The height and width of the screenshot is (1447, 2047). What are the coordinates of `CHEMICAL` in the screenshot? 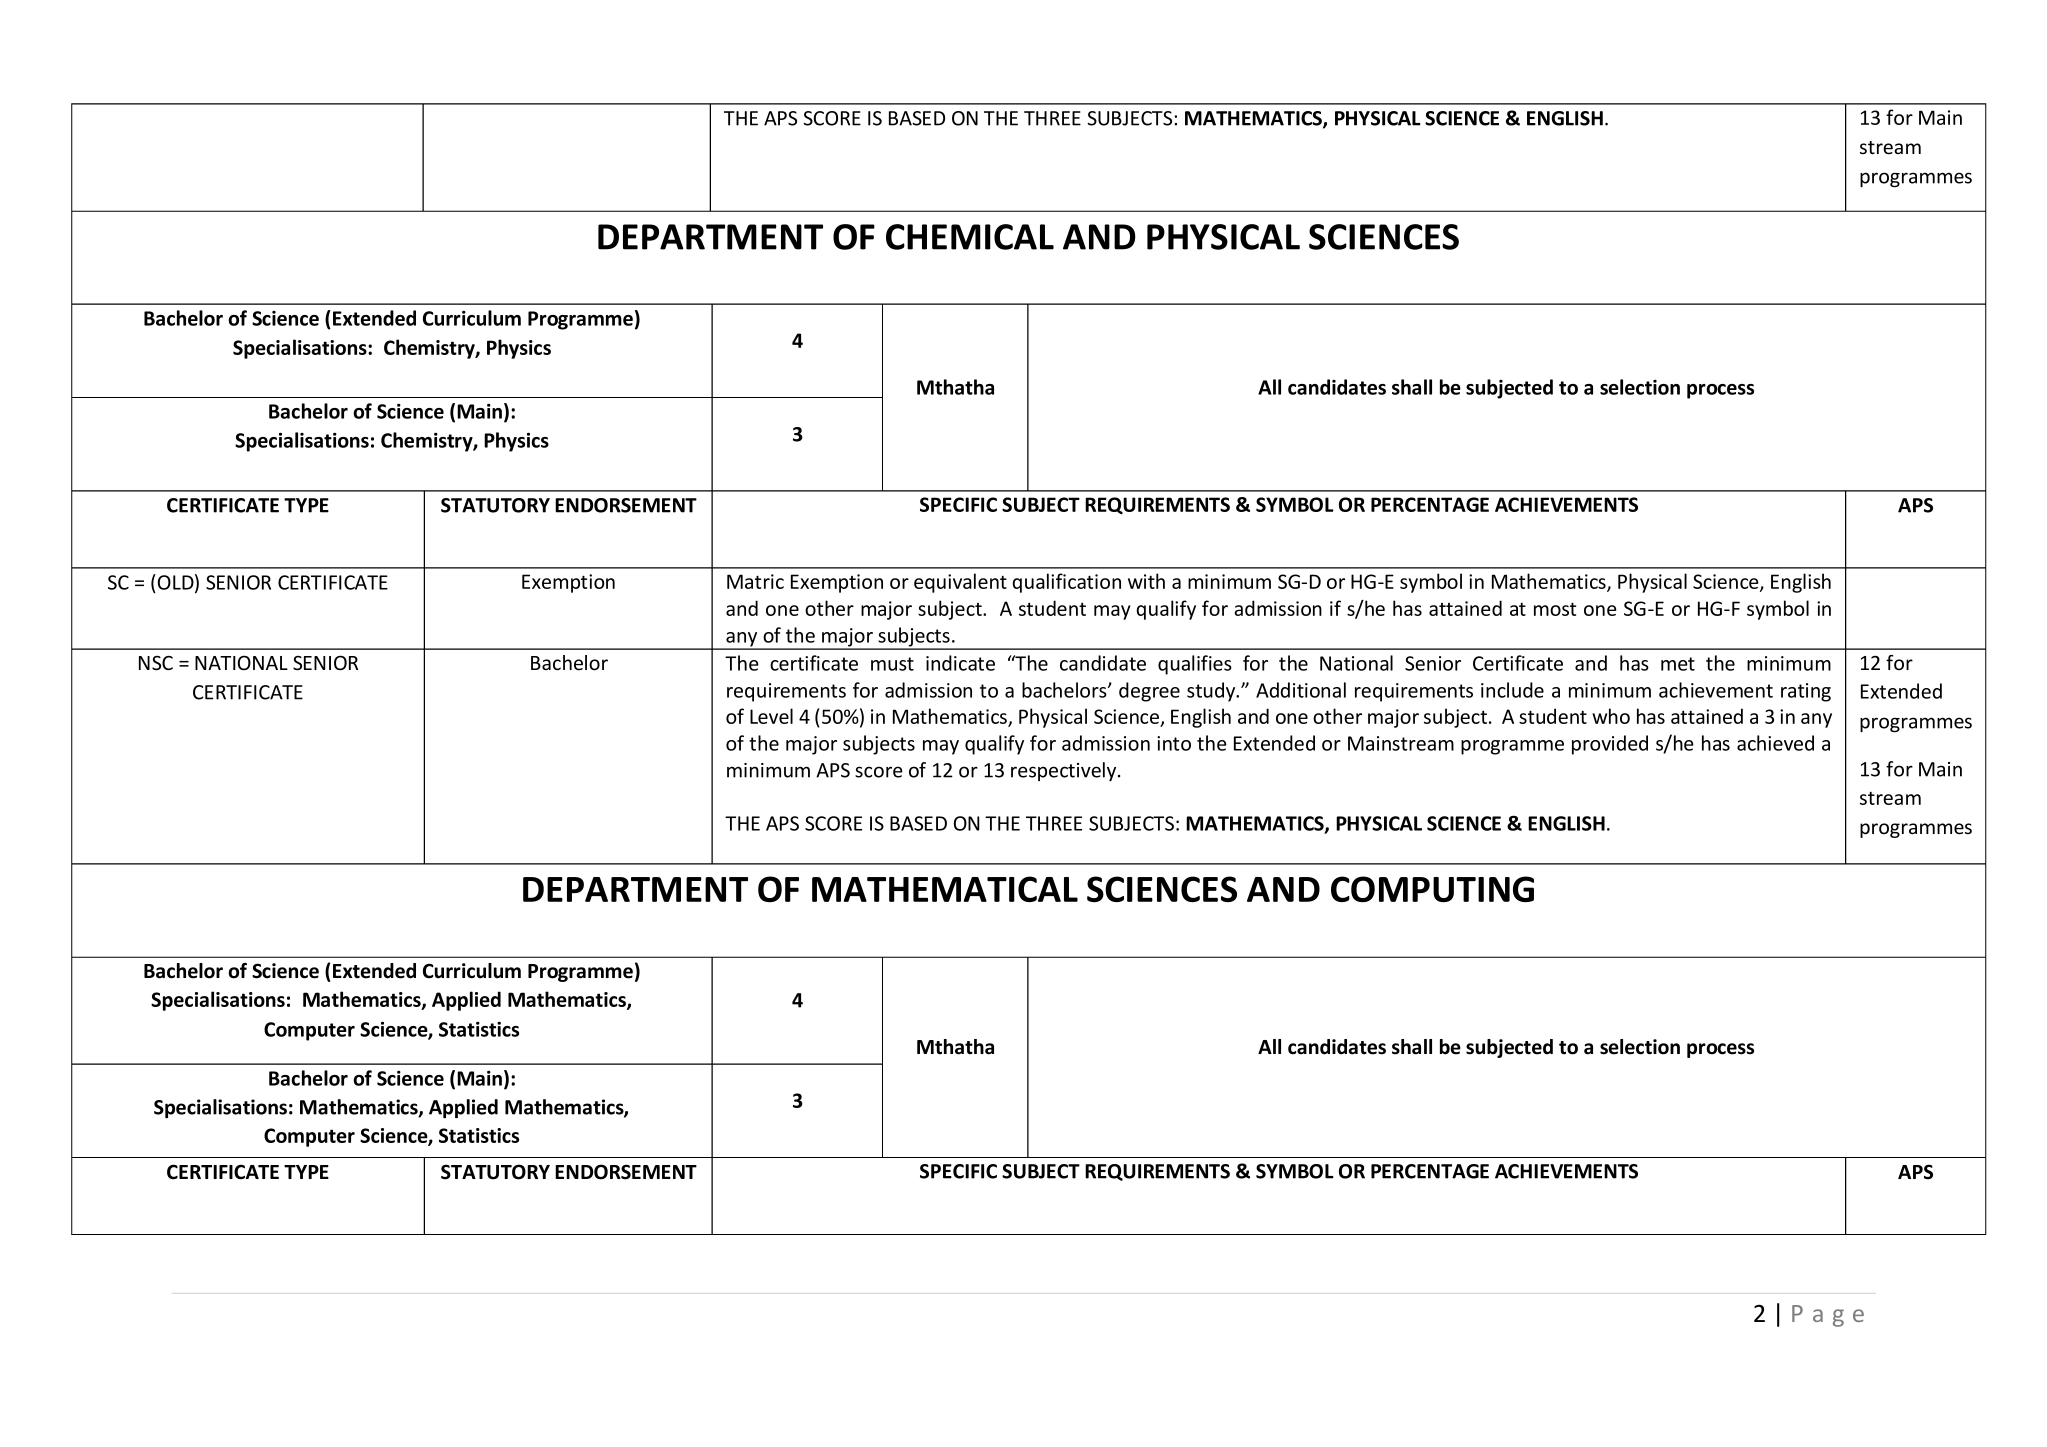 It's located at (970, 237).
